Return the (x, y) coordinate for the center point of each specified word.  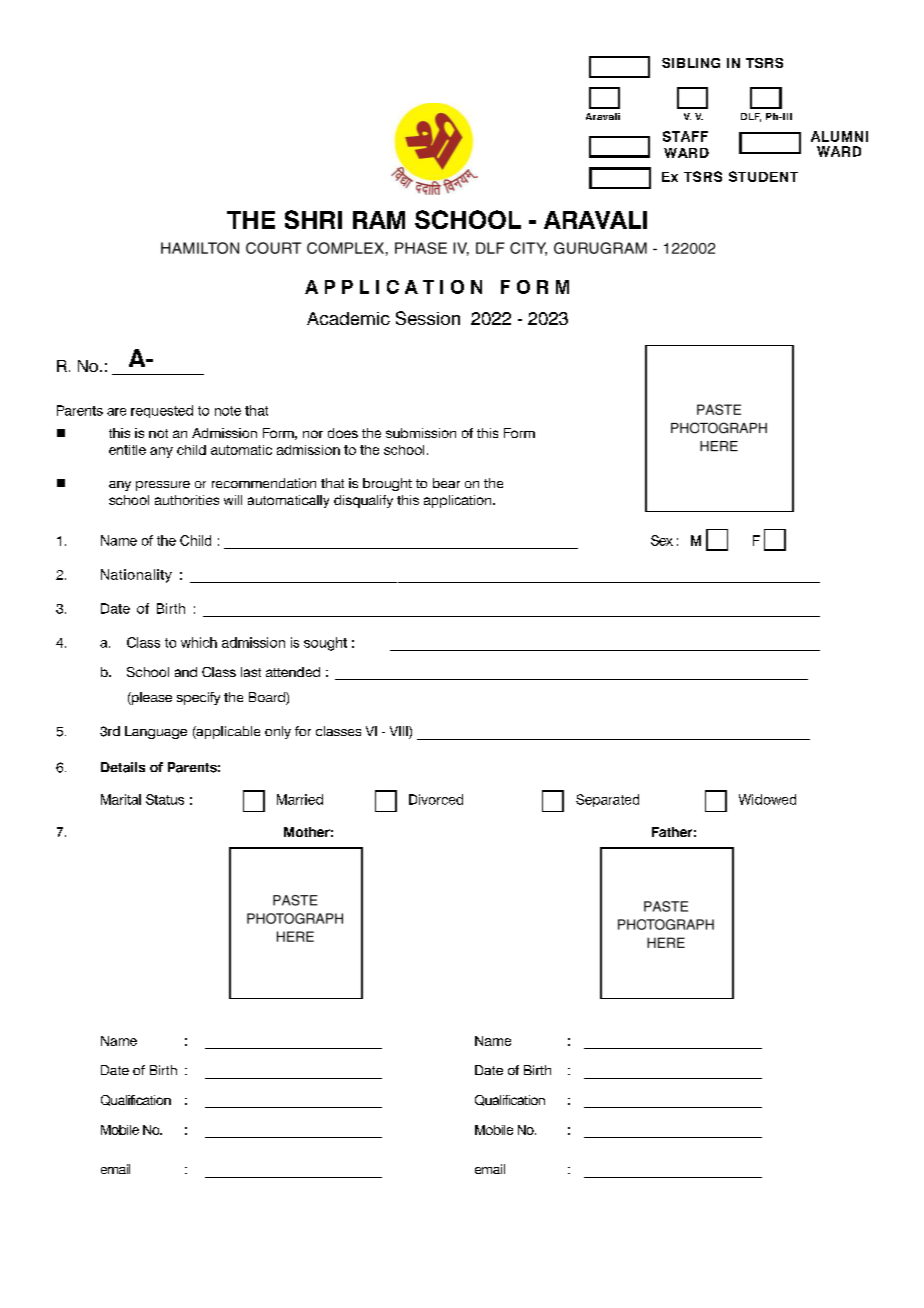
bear (446, 483)
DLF (751, 117)
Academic (348, 318)
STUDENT (763, 176)
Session (428, 318)
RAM (379, 220)
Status (165, 799)
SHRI (313, 219)
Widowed (767, 799)
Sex (662, 540)
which (199, 642)
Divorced (436, 799)
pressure (163, 486)
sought (325, 644)
